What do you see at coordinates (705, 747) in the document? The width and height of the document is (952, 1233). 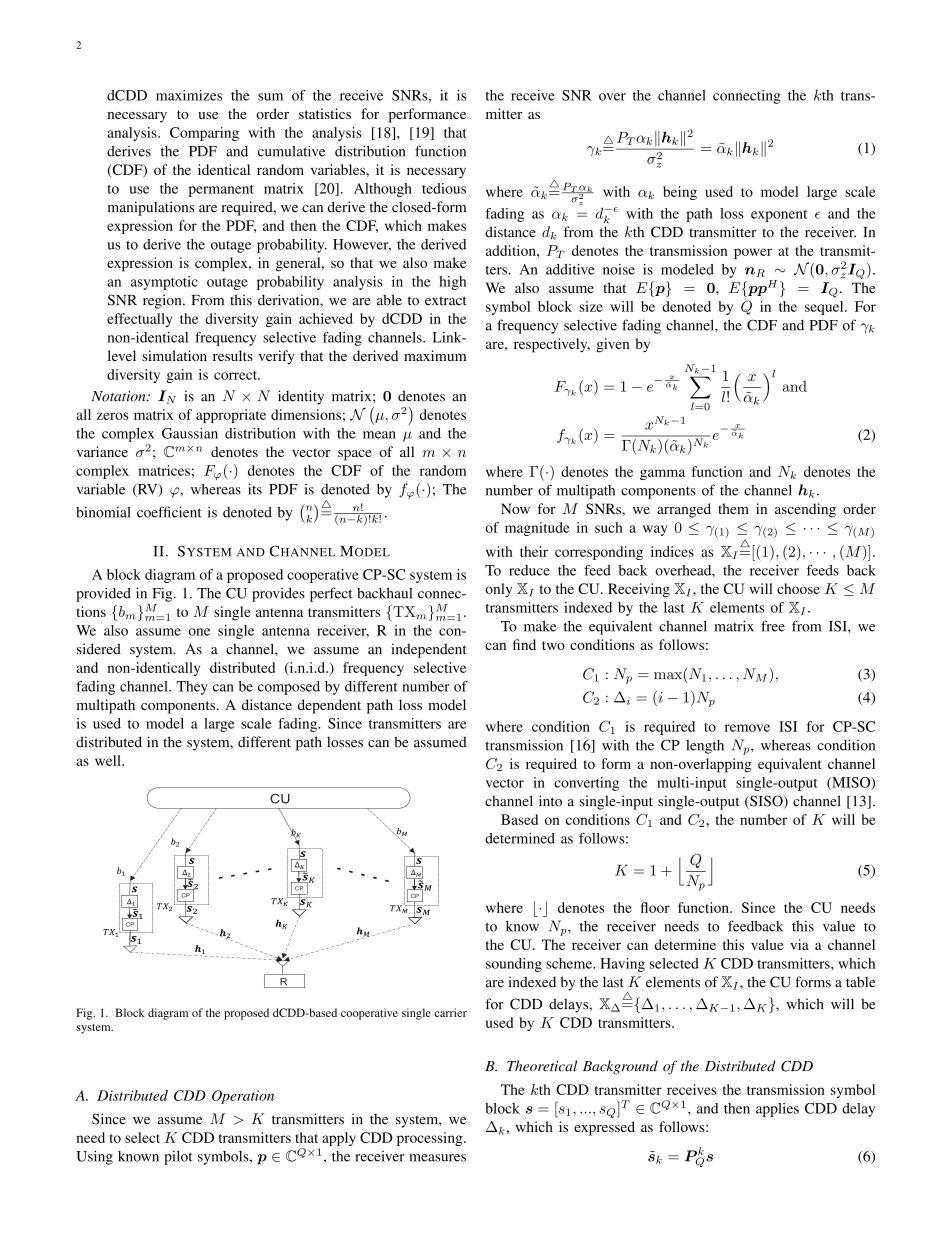 I see `length` at bounding box center [705, 747].
